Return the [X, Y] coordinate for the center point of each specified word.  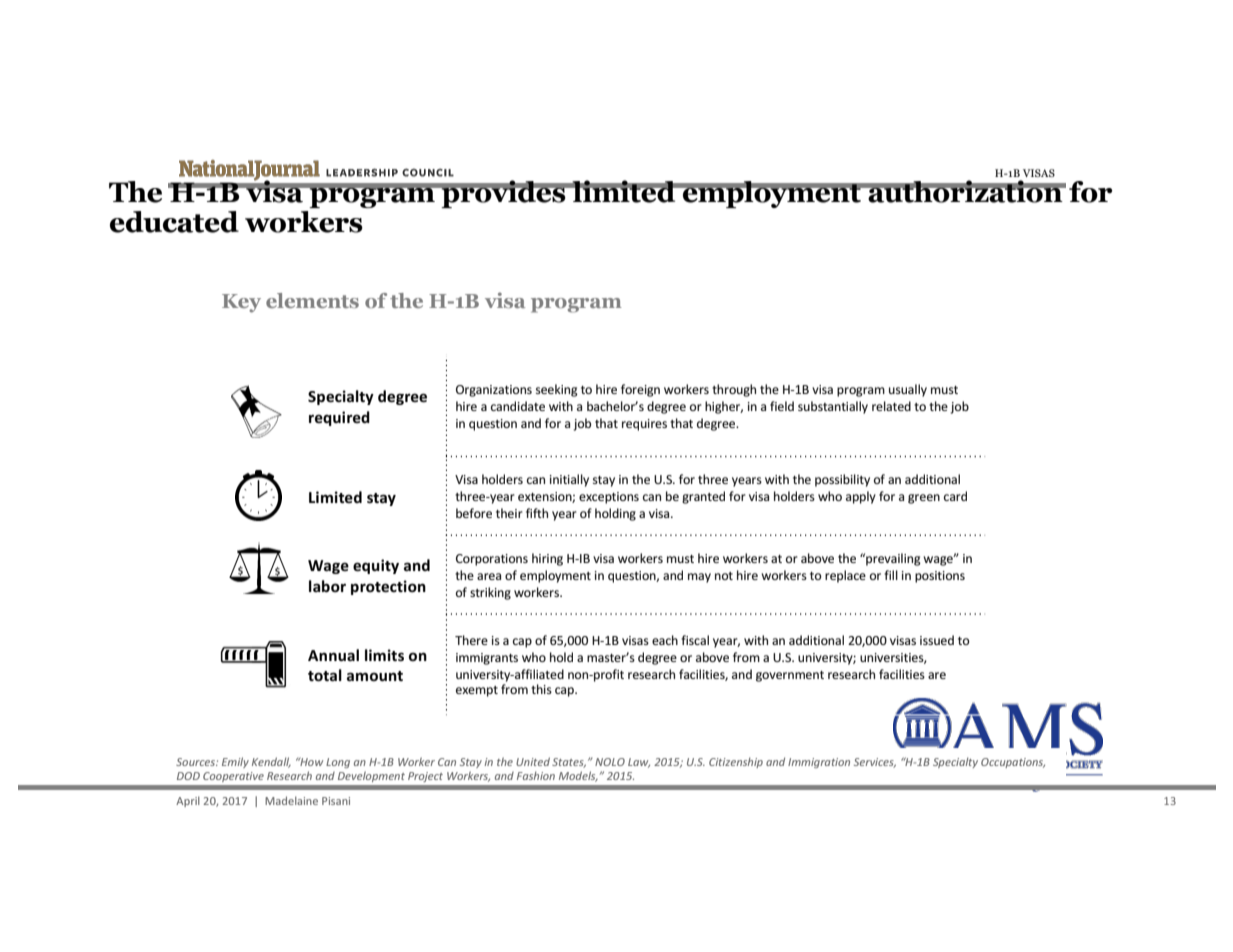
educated [174, 222]
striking [490, 593]
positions [940, 577]
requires [644, 425]
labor [327, 586]
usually [908, 390]
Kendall [271, 762]
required [339, 418]
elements [312, 300]
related [891, 406]
